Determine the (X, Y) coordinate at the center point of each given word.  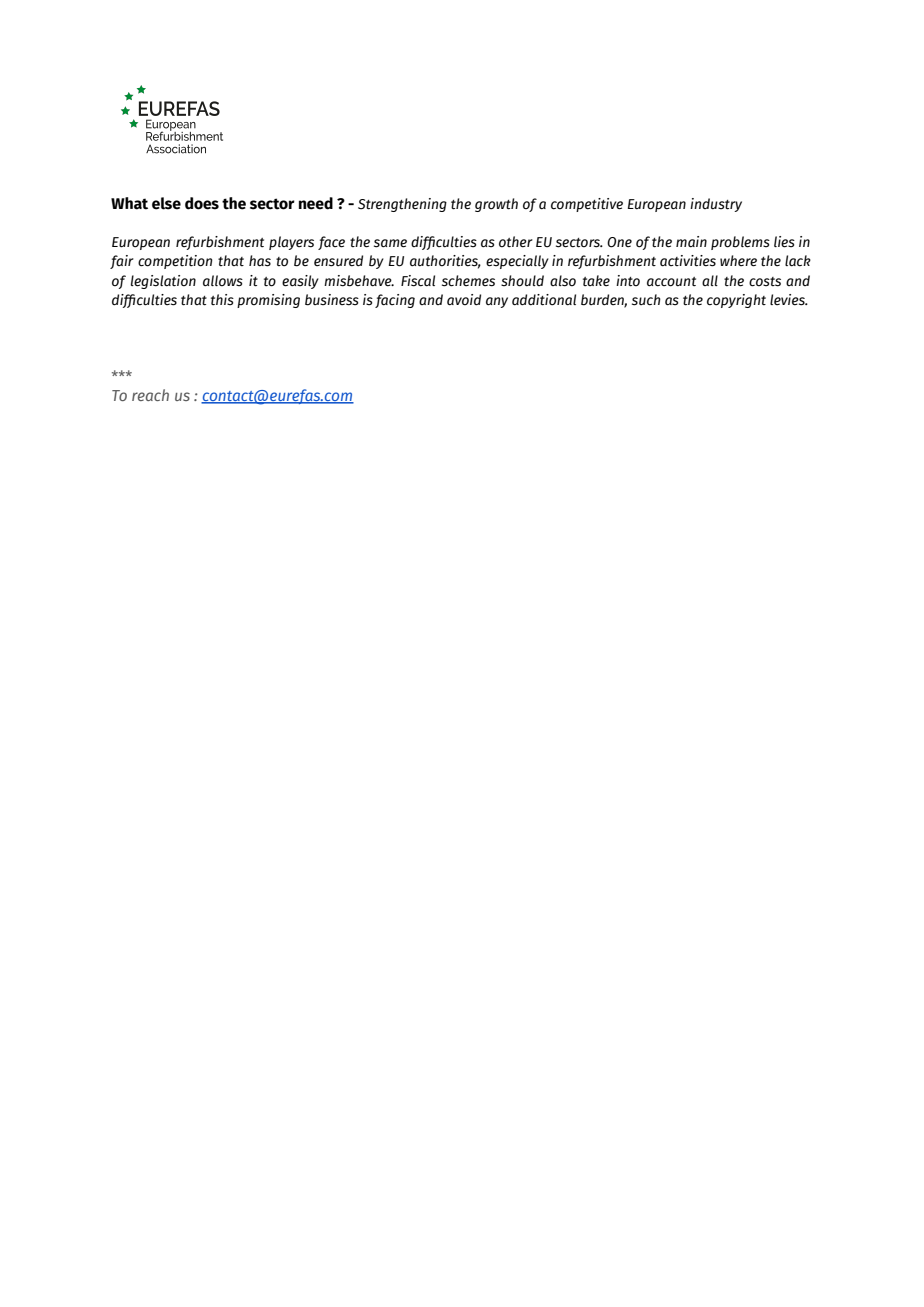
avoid (464, 300)
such (646, 300)
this (222, 299)
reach (150, 395)
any (497, 302)
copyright (736, 301)
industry (716, 205)
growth (496, 205)
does (202, 203)
